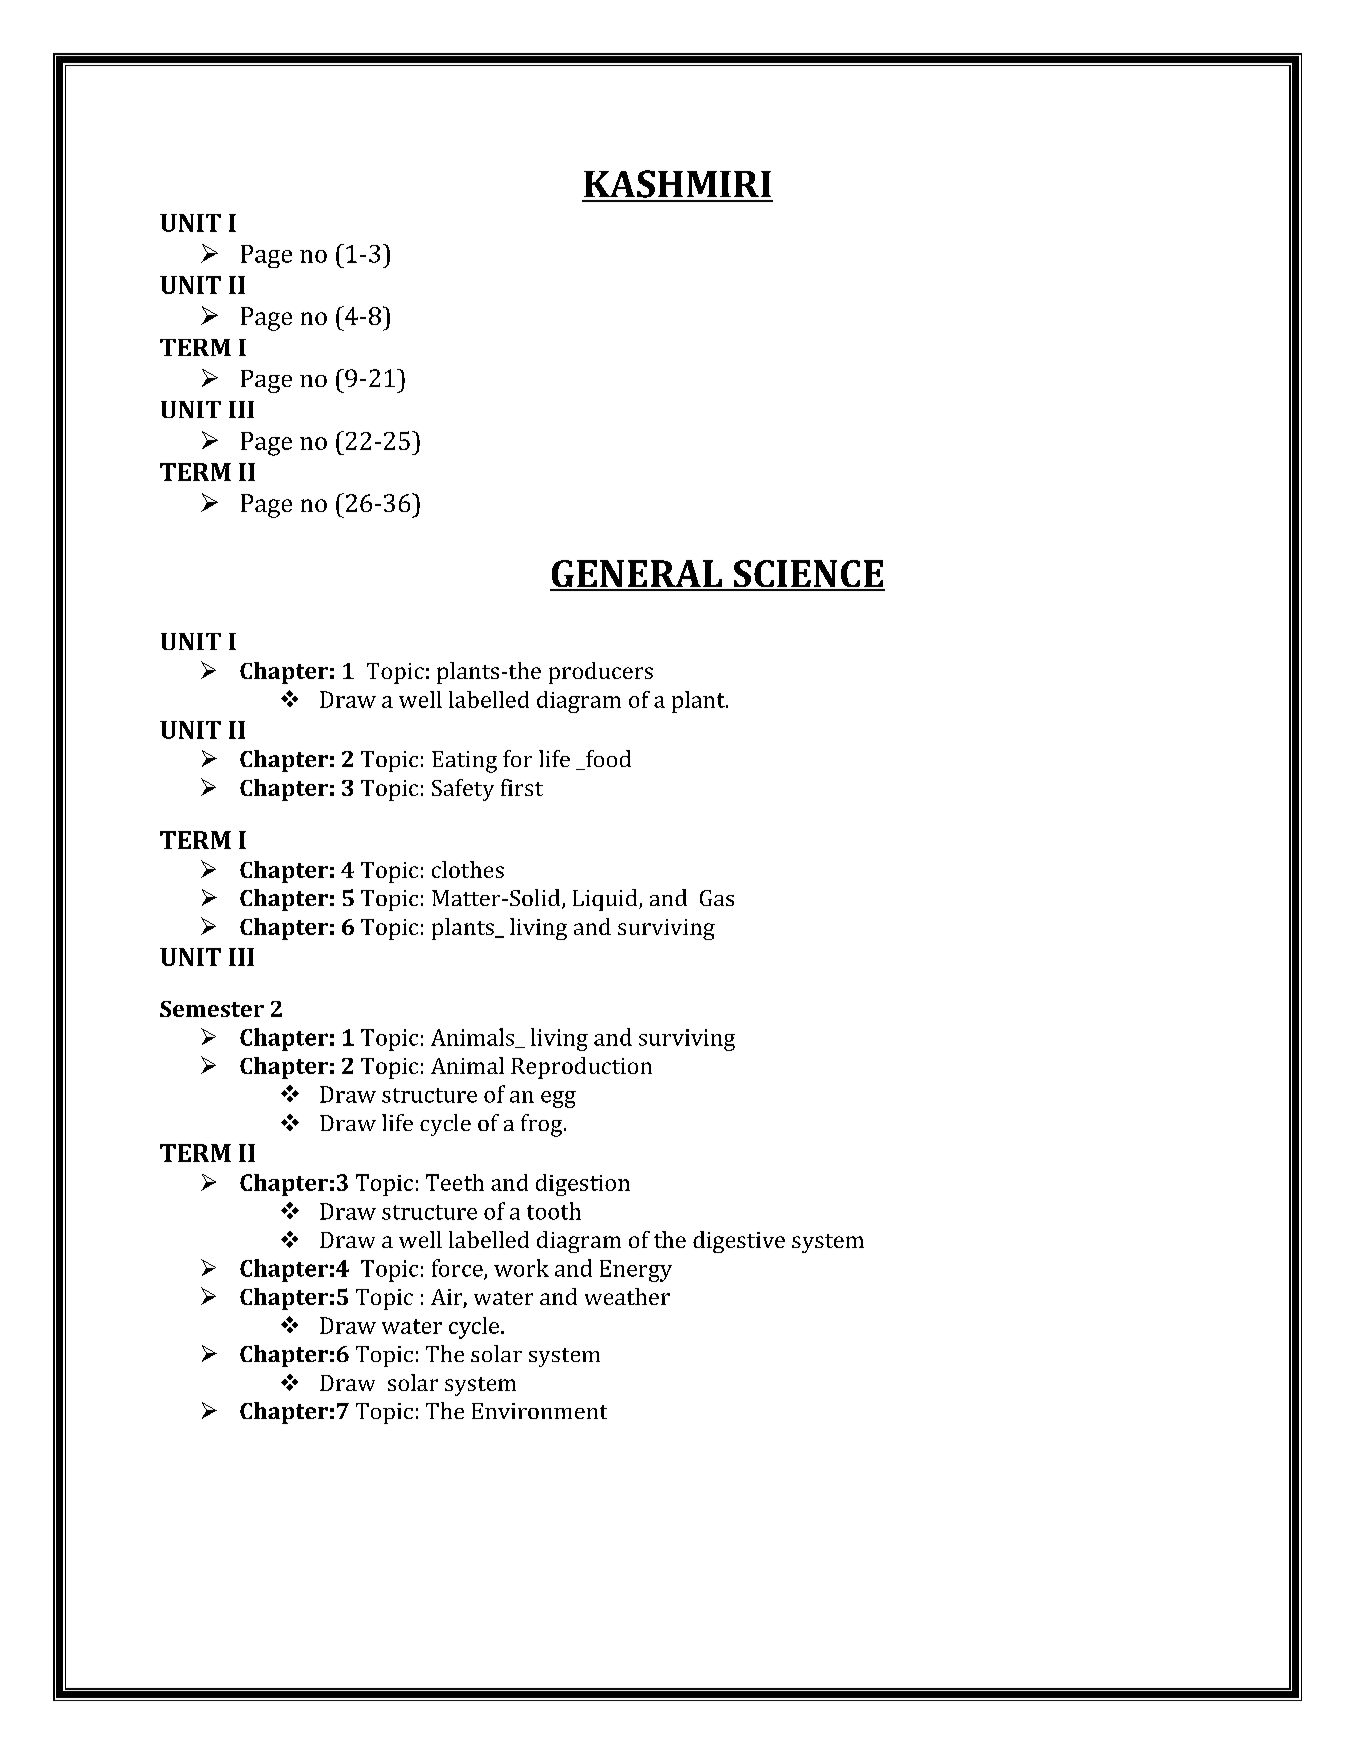 The width and height of the document is (1355, 1754). What do you see at coordinates (637, 575) in the document?
I see `GENERAL` at bounding box center [637, 575].
